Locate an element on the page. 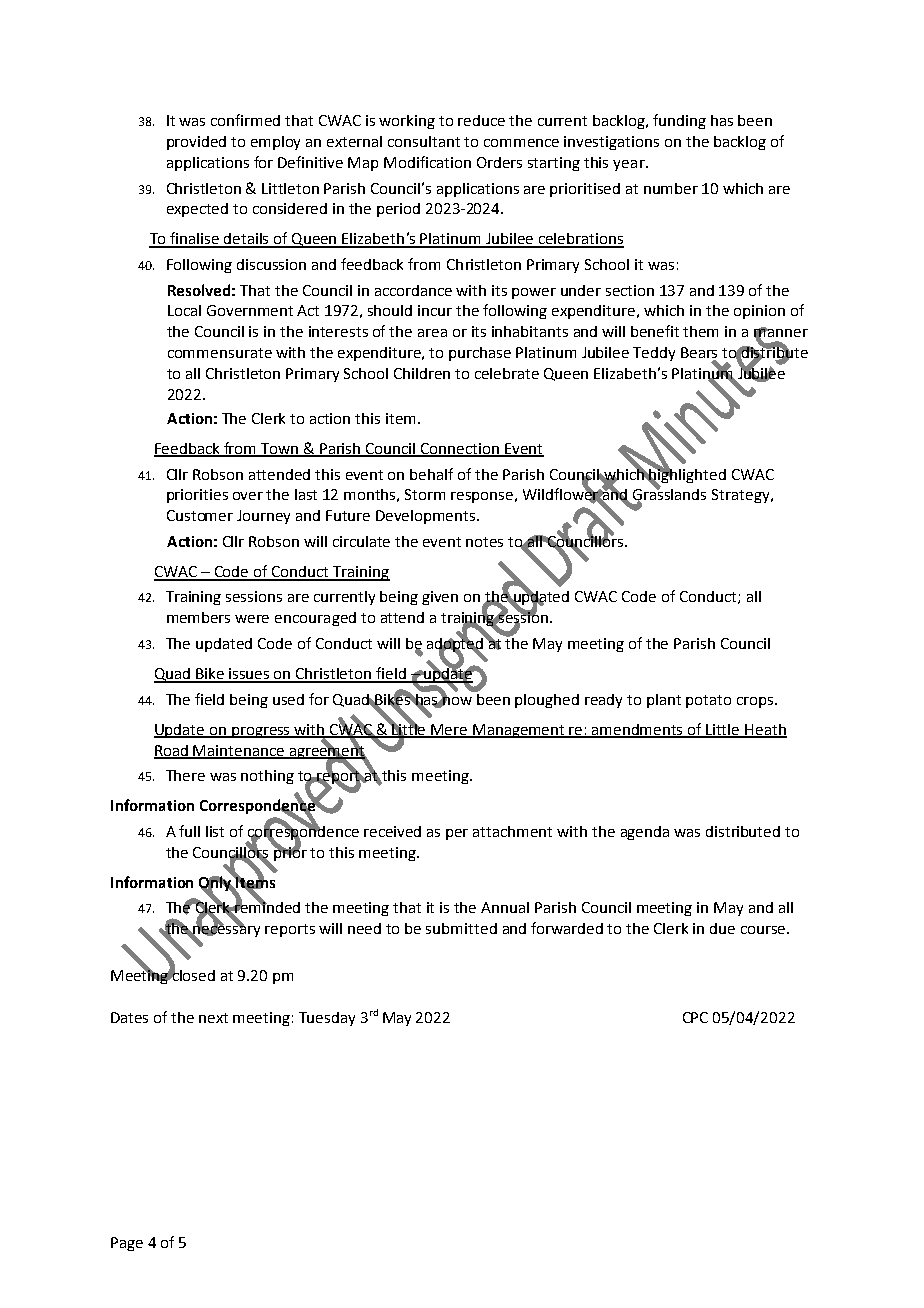 This document has height=1308, width=924. potato is located at coordinates (708, 701).
